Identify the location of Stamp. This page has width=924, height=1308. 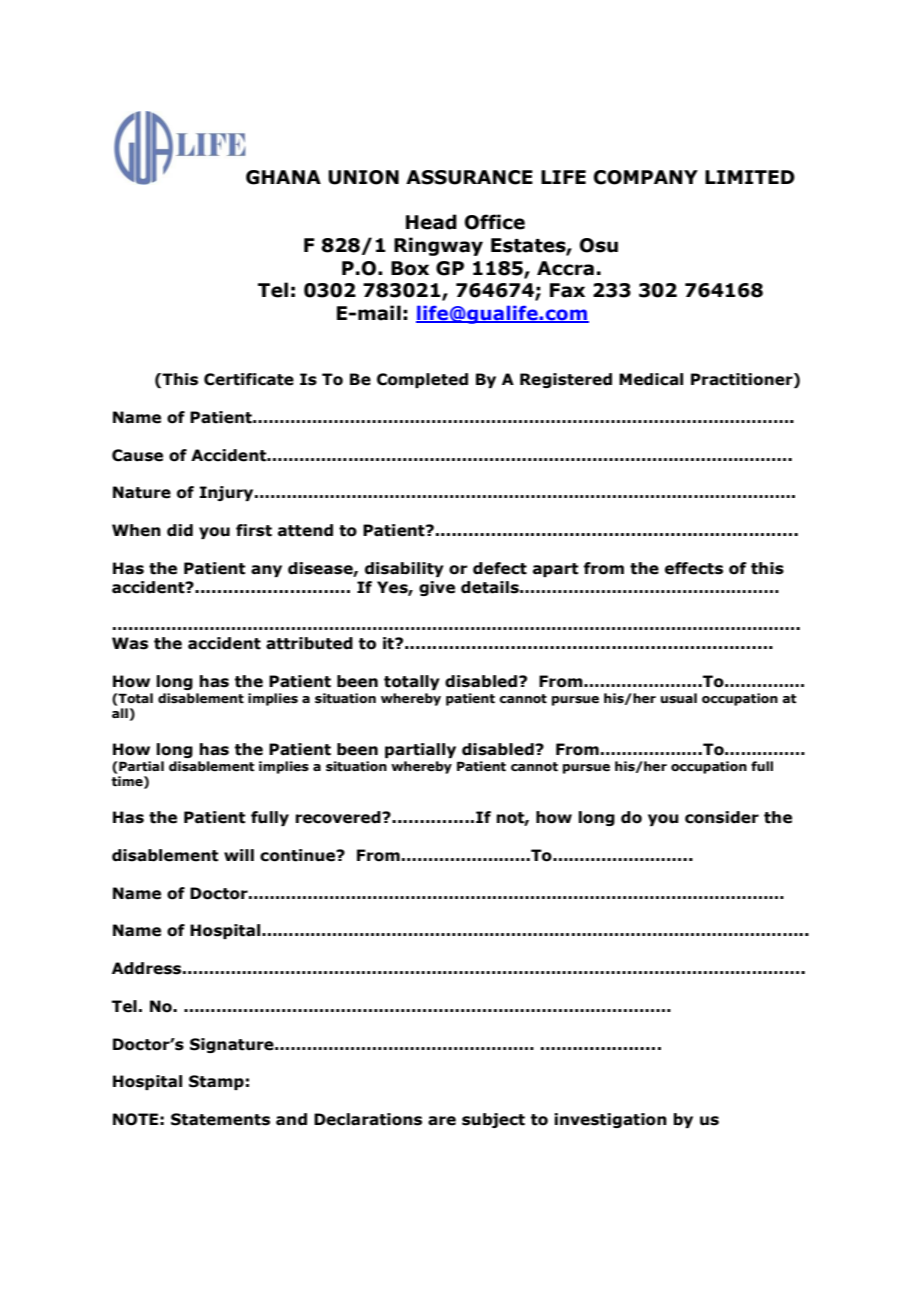
(216, 1082).
